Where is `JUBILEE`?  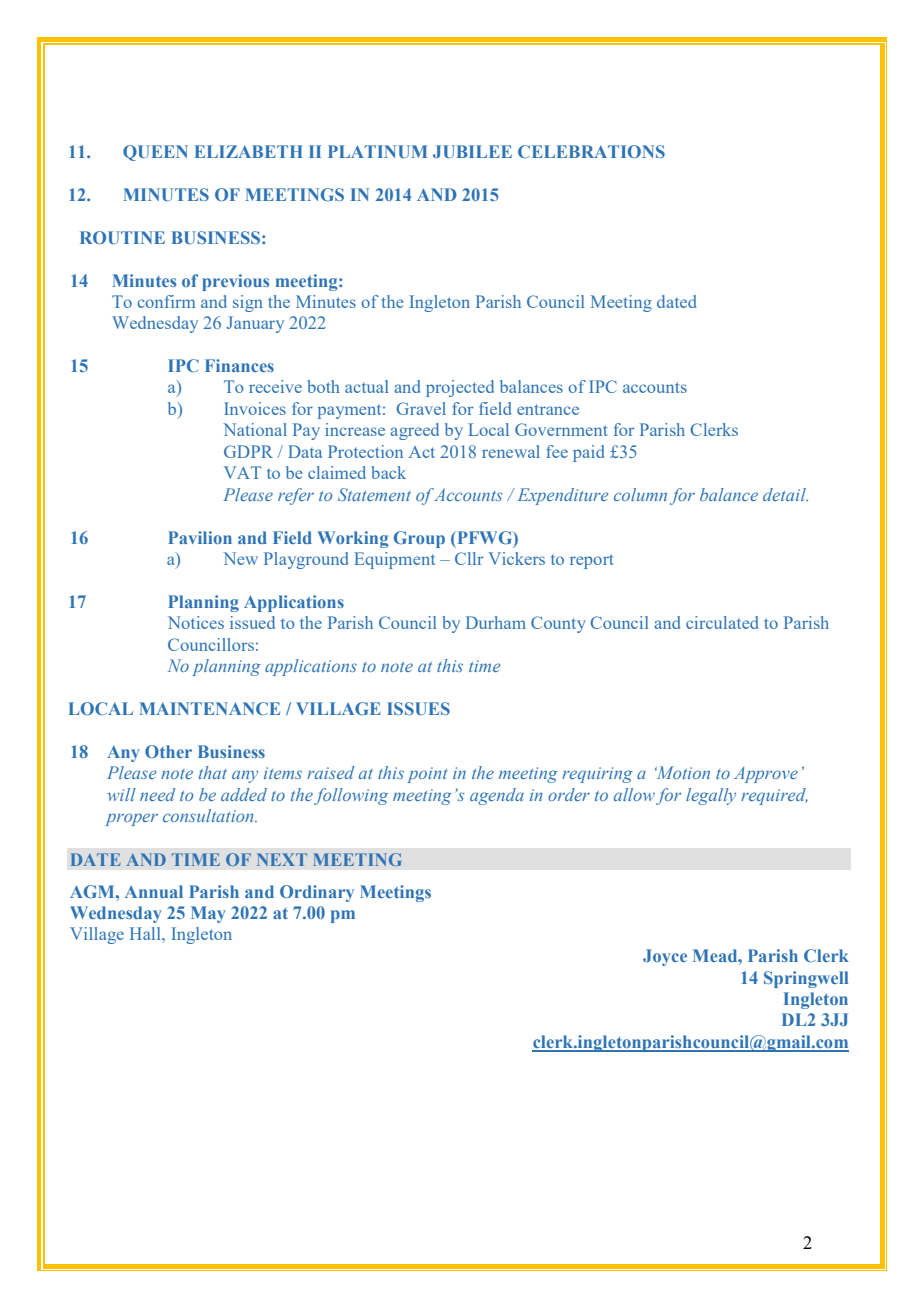 JUBILEE is located at coordinates (472, 151).
